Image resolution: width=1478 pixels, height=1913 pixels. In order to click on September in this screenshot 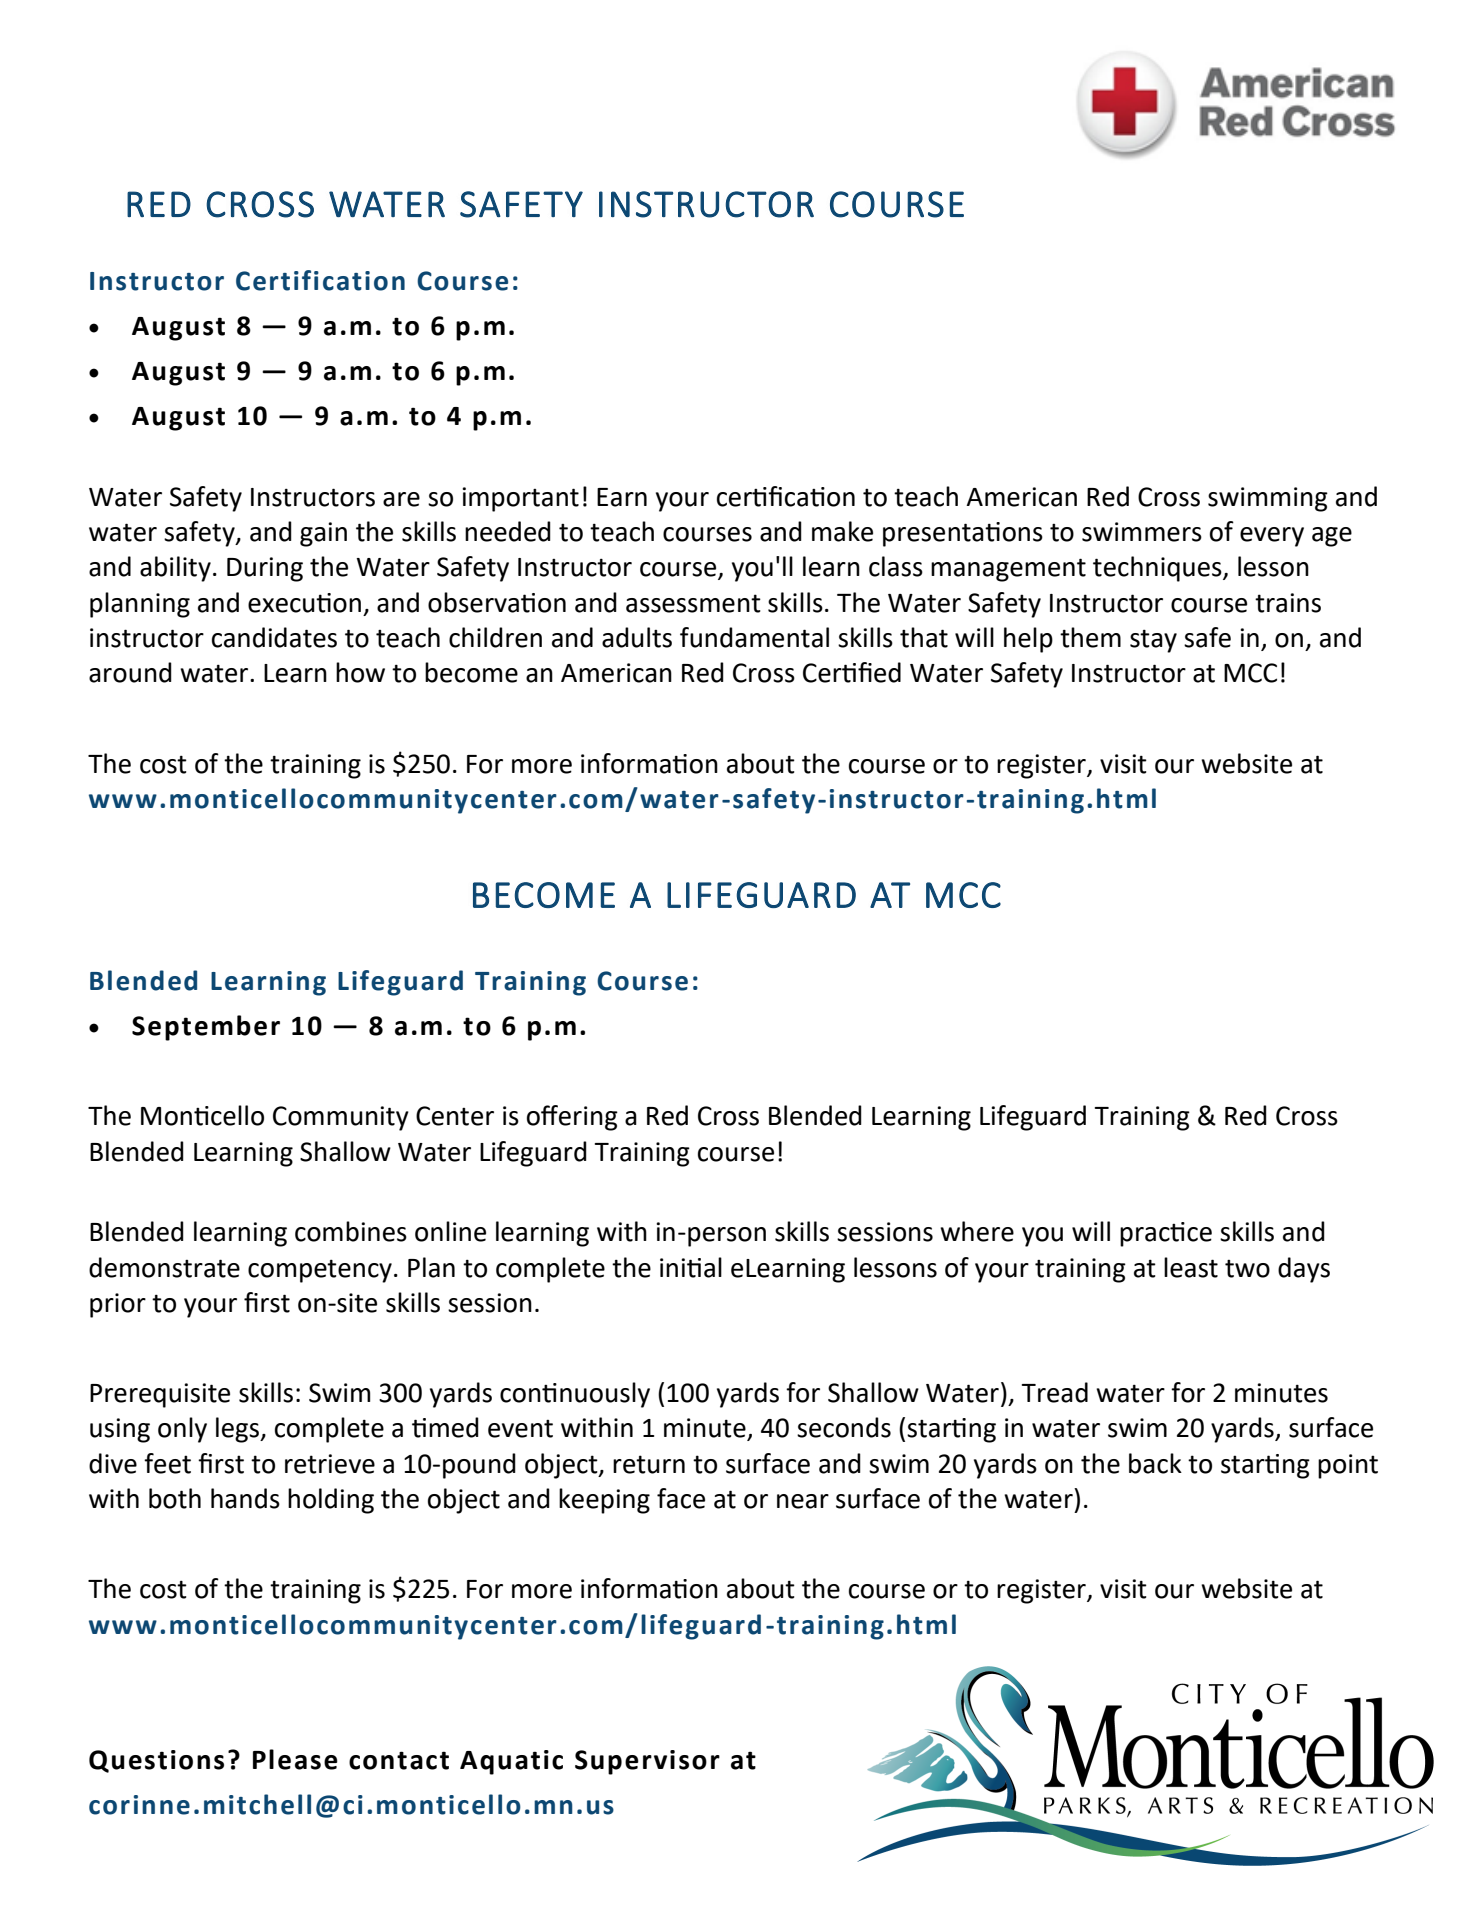, I will do `click(206, 1028)`.
